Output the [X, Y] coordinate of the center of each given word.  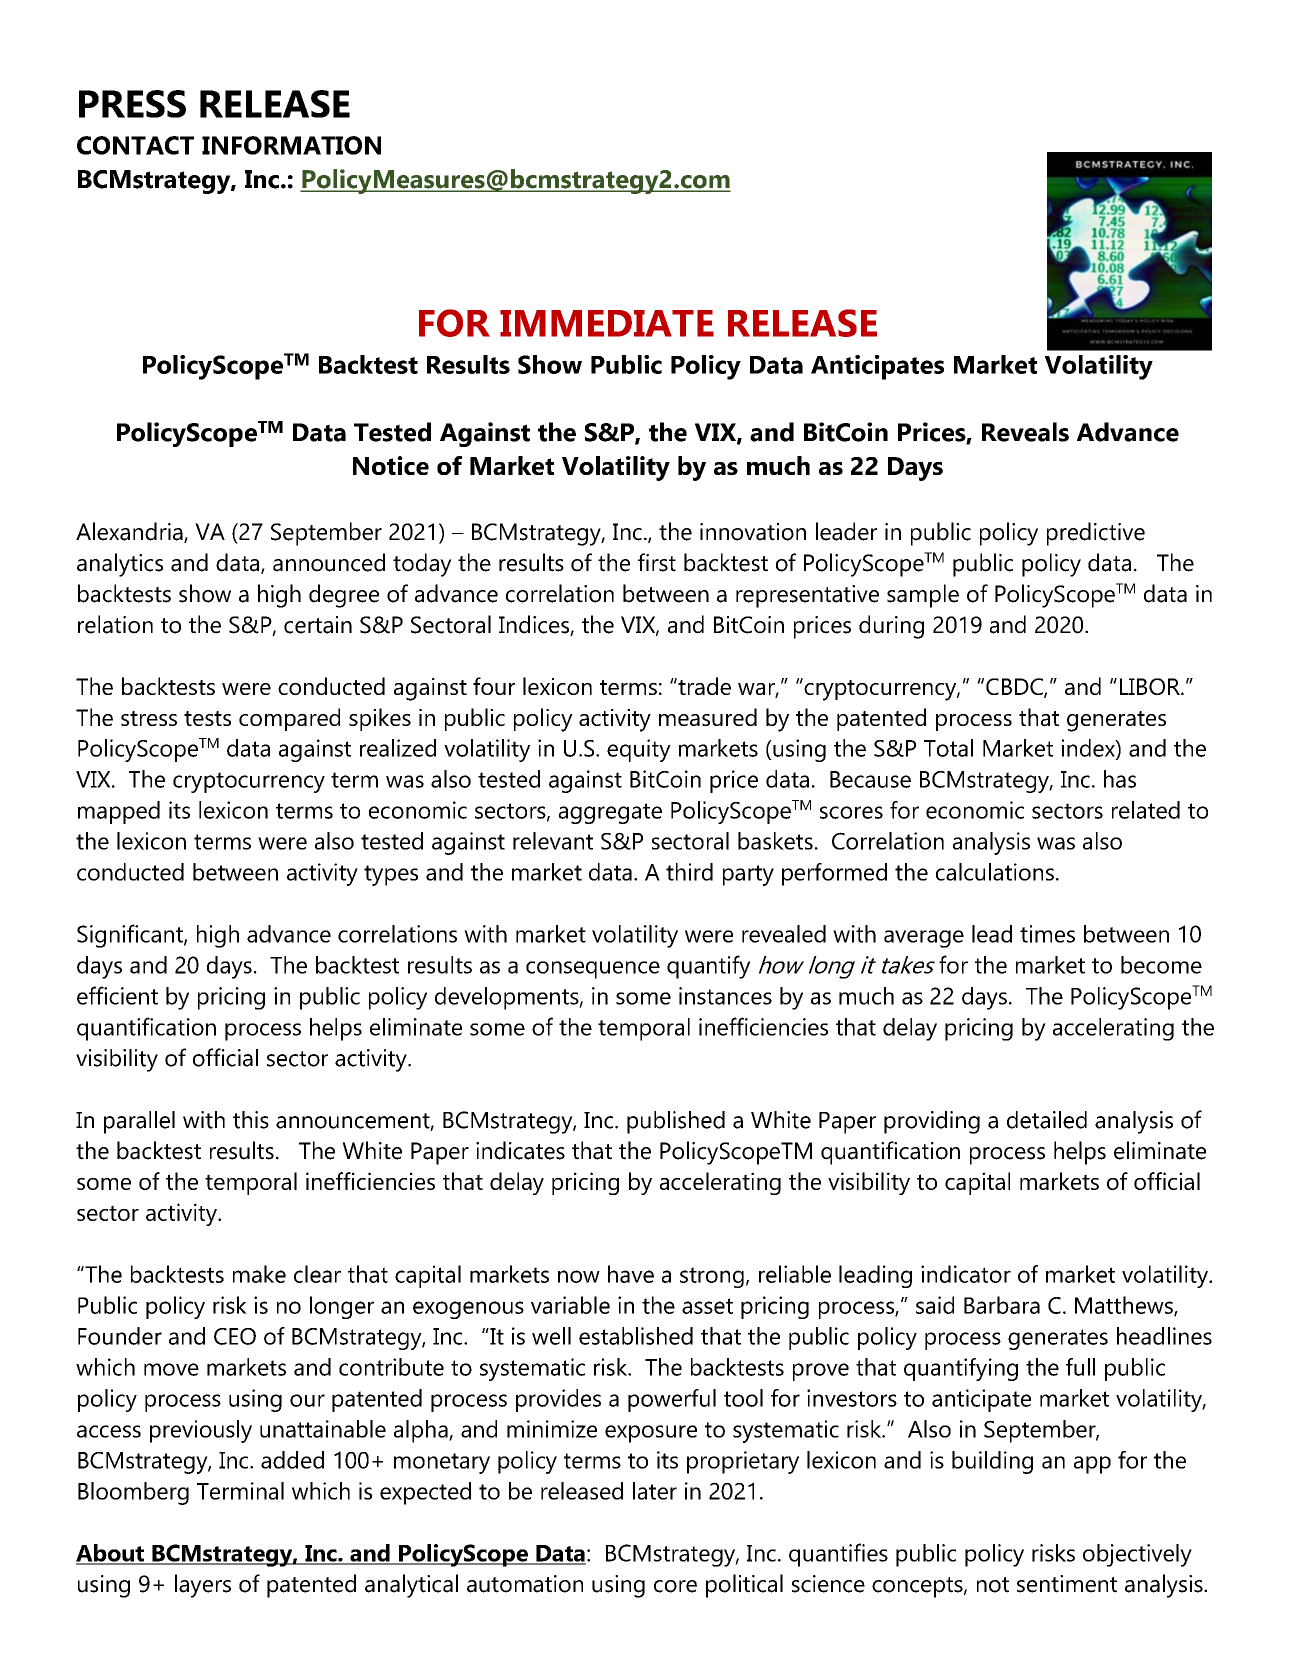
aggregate [610, 813]
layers [203, 1586]
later [655, 1491]
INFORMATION [291, 145]
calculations [995, 872]
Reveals [1025, 432]
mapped [119, 812]
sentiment [1067, 1584]
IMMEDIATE [607, 323]
